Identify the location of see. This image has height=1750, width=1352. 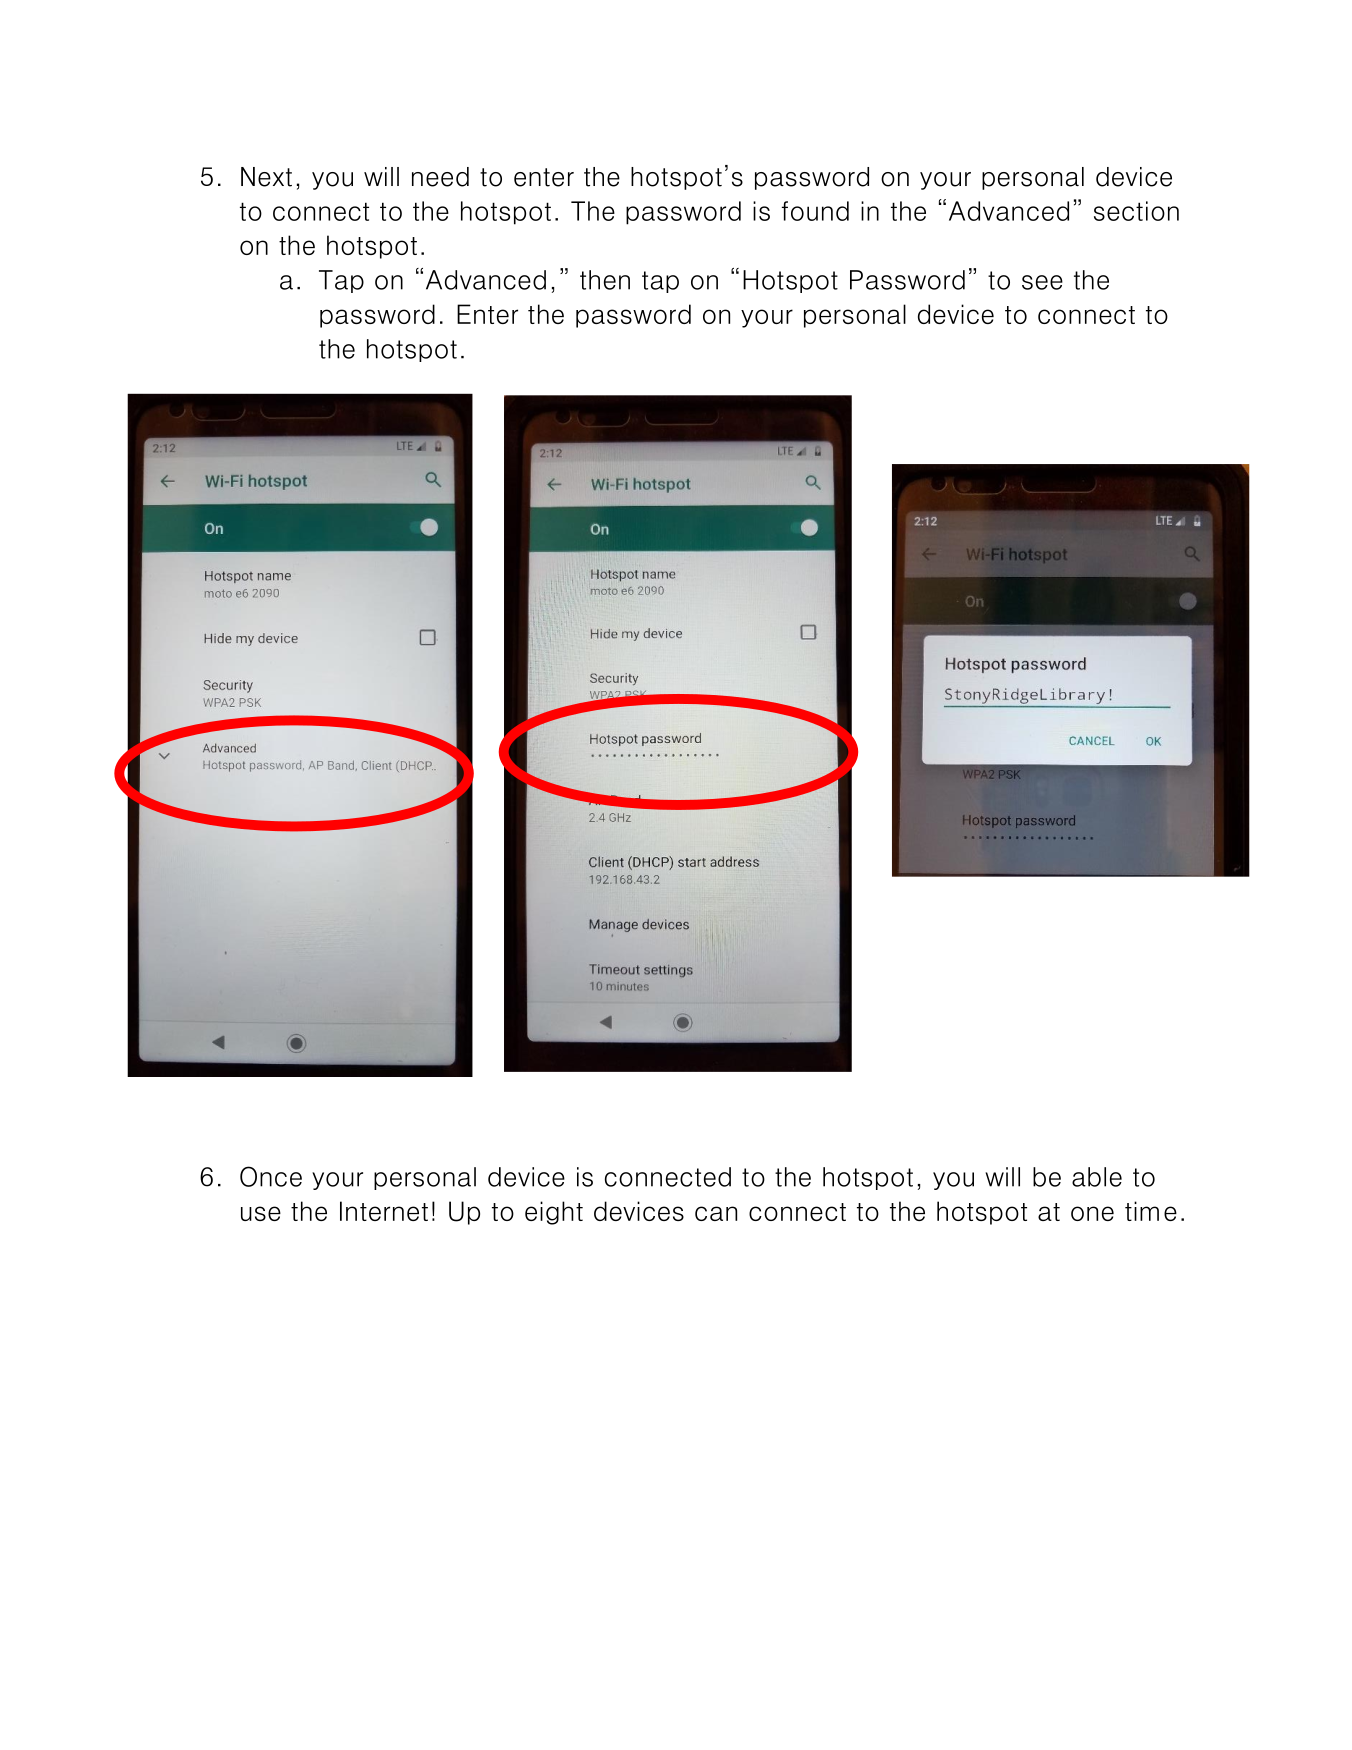
(1042, 282).
